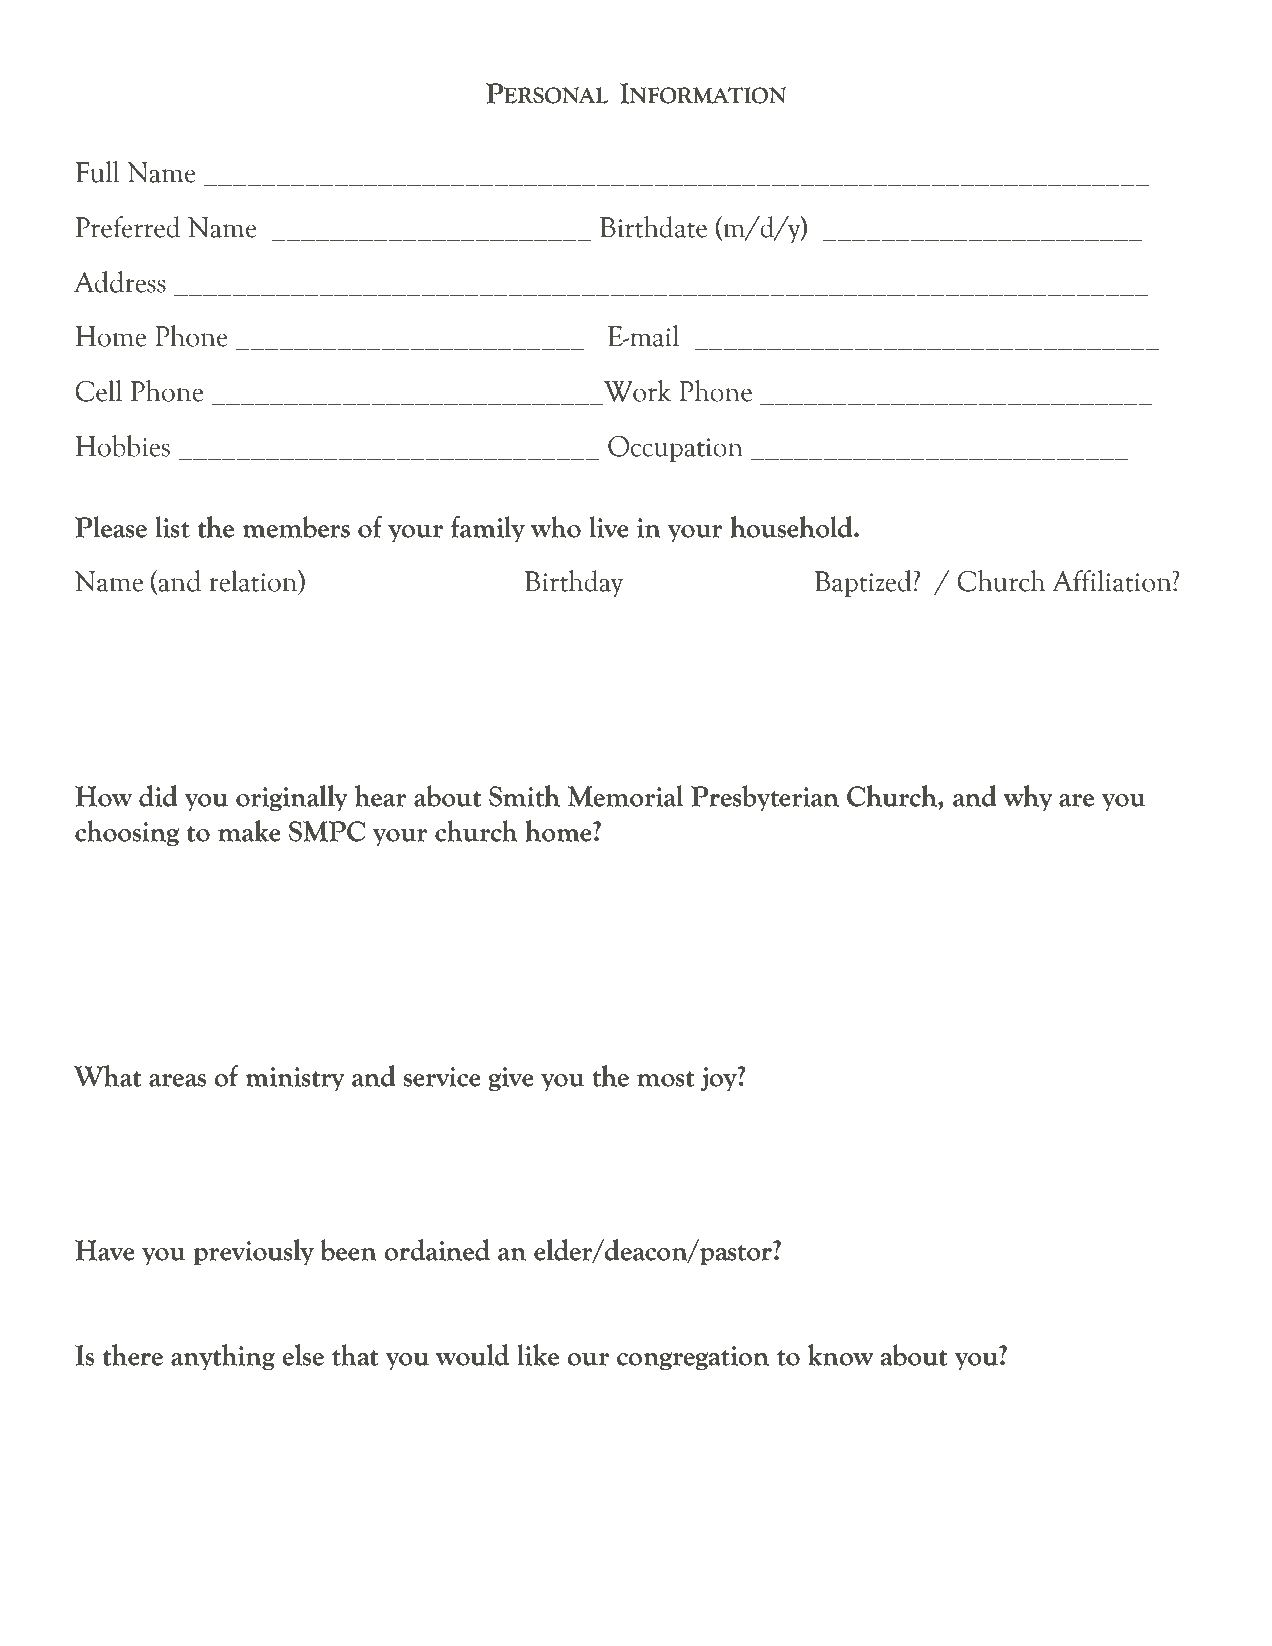 This image has height=1646, width=1272. Describe the element at coordinates (128, 227) in the image. I see `Preferred` at that location.
